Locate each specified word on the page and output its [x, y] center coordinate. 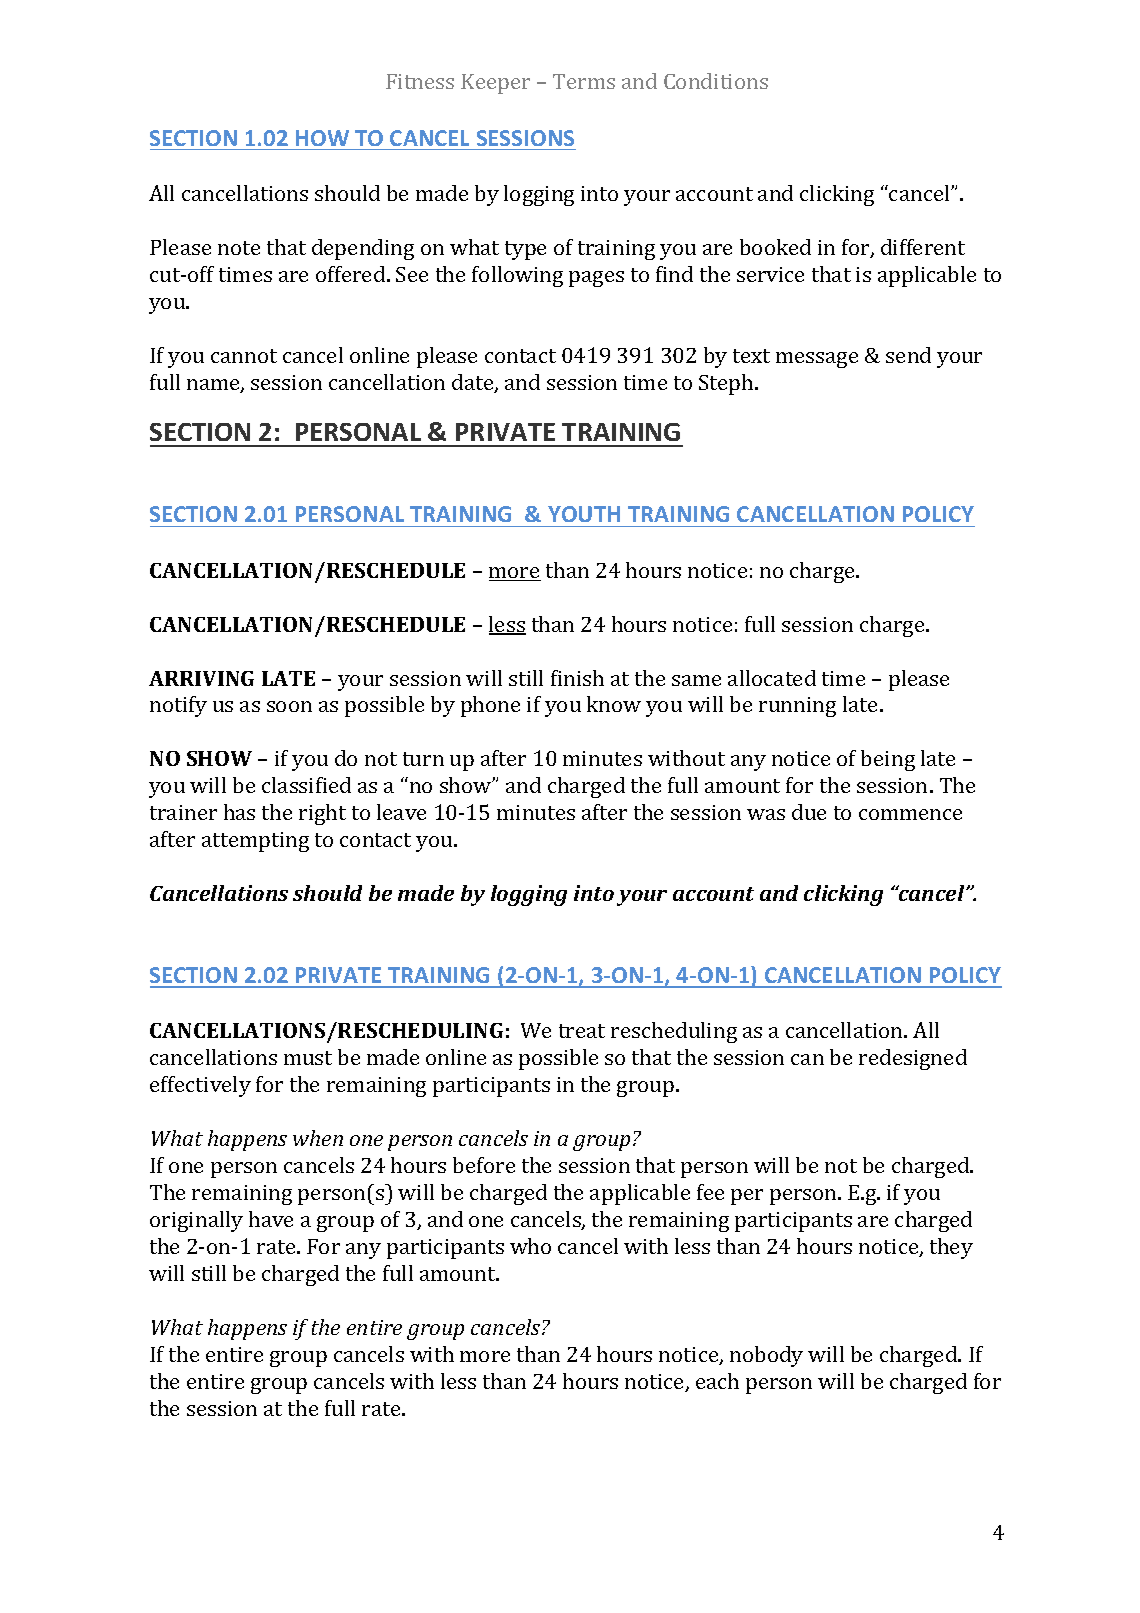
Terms [584, 81]
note [239, 248]
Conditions [716, 81]
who [530, 1246]
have [271, 1219]
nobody [766, 1356]
